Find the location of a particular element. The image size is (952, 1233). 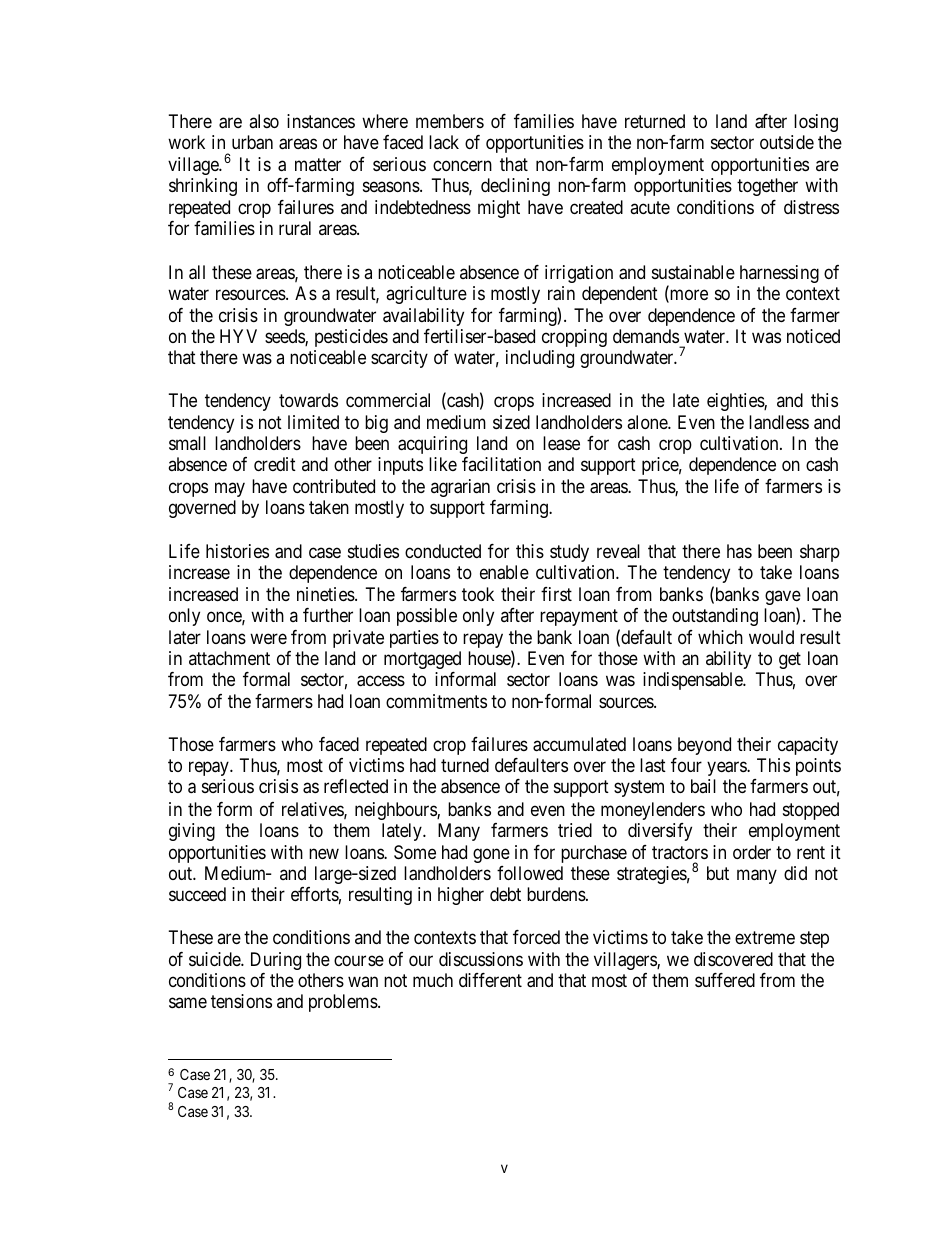

During is located at coordinates (276, 961).
